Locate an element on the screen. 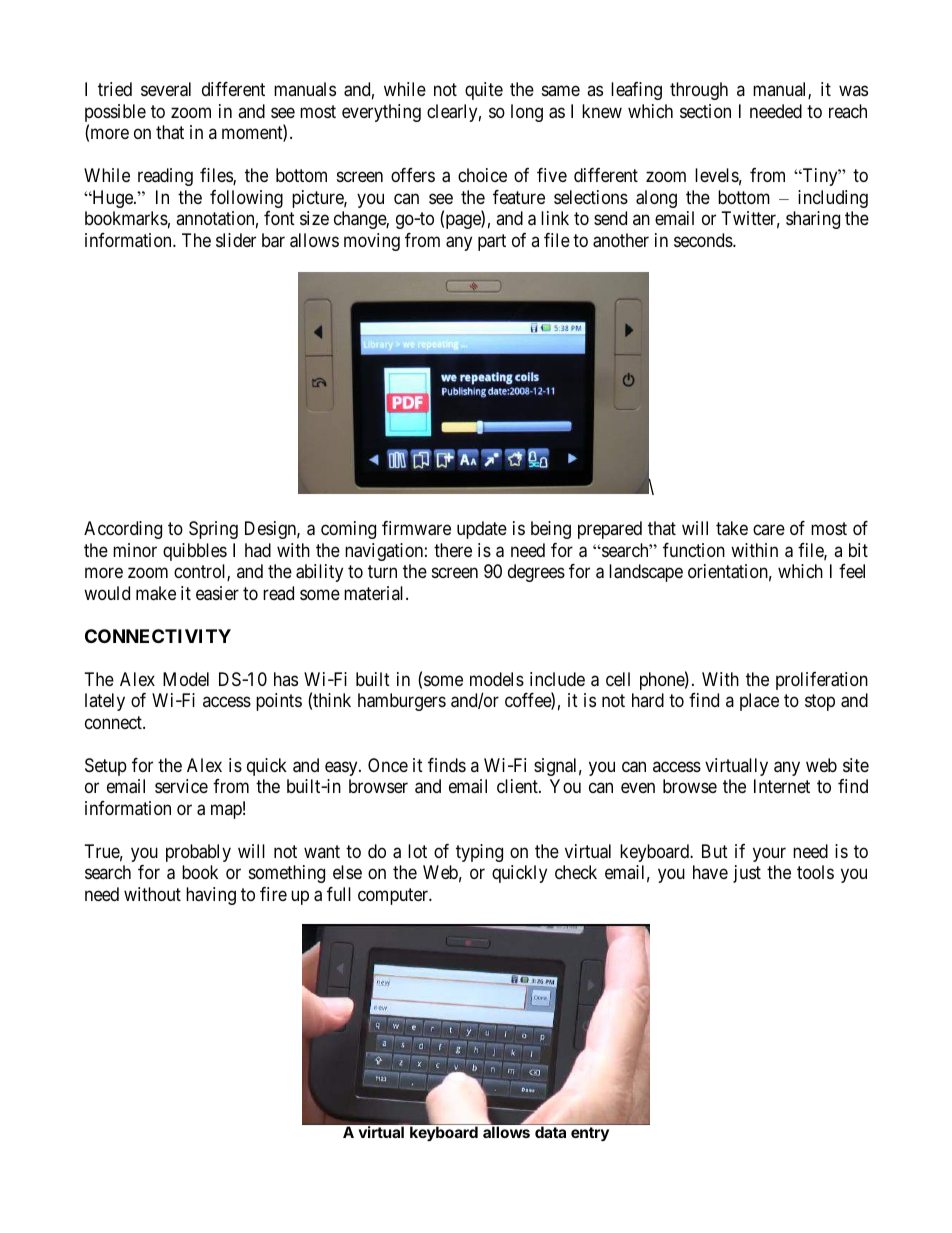 This screenshot has width=952, height=1233. several is located at coordinates (166, 89).
